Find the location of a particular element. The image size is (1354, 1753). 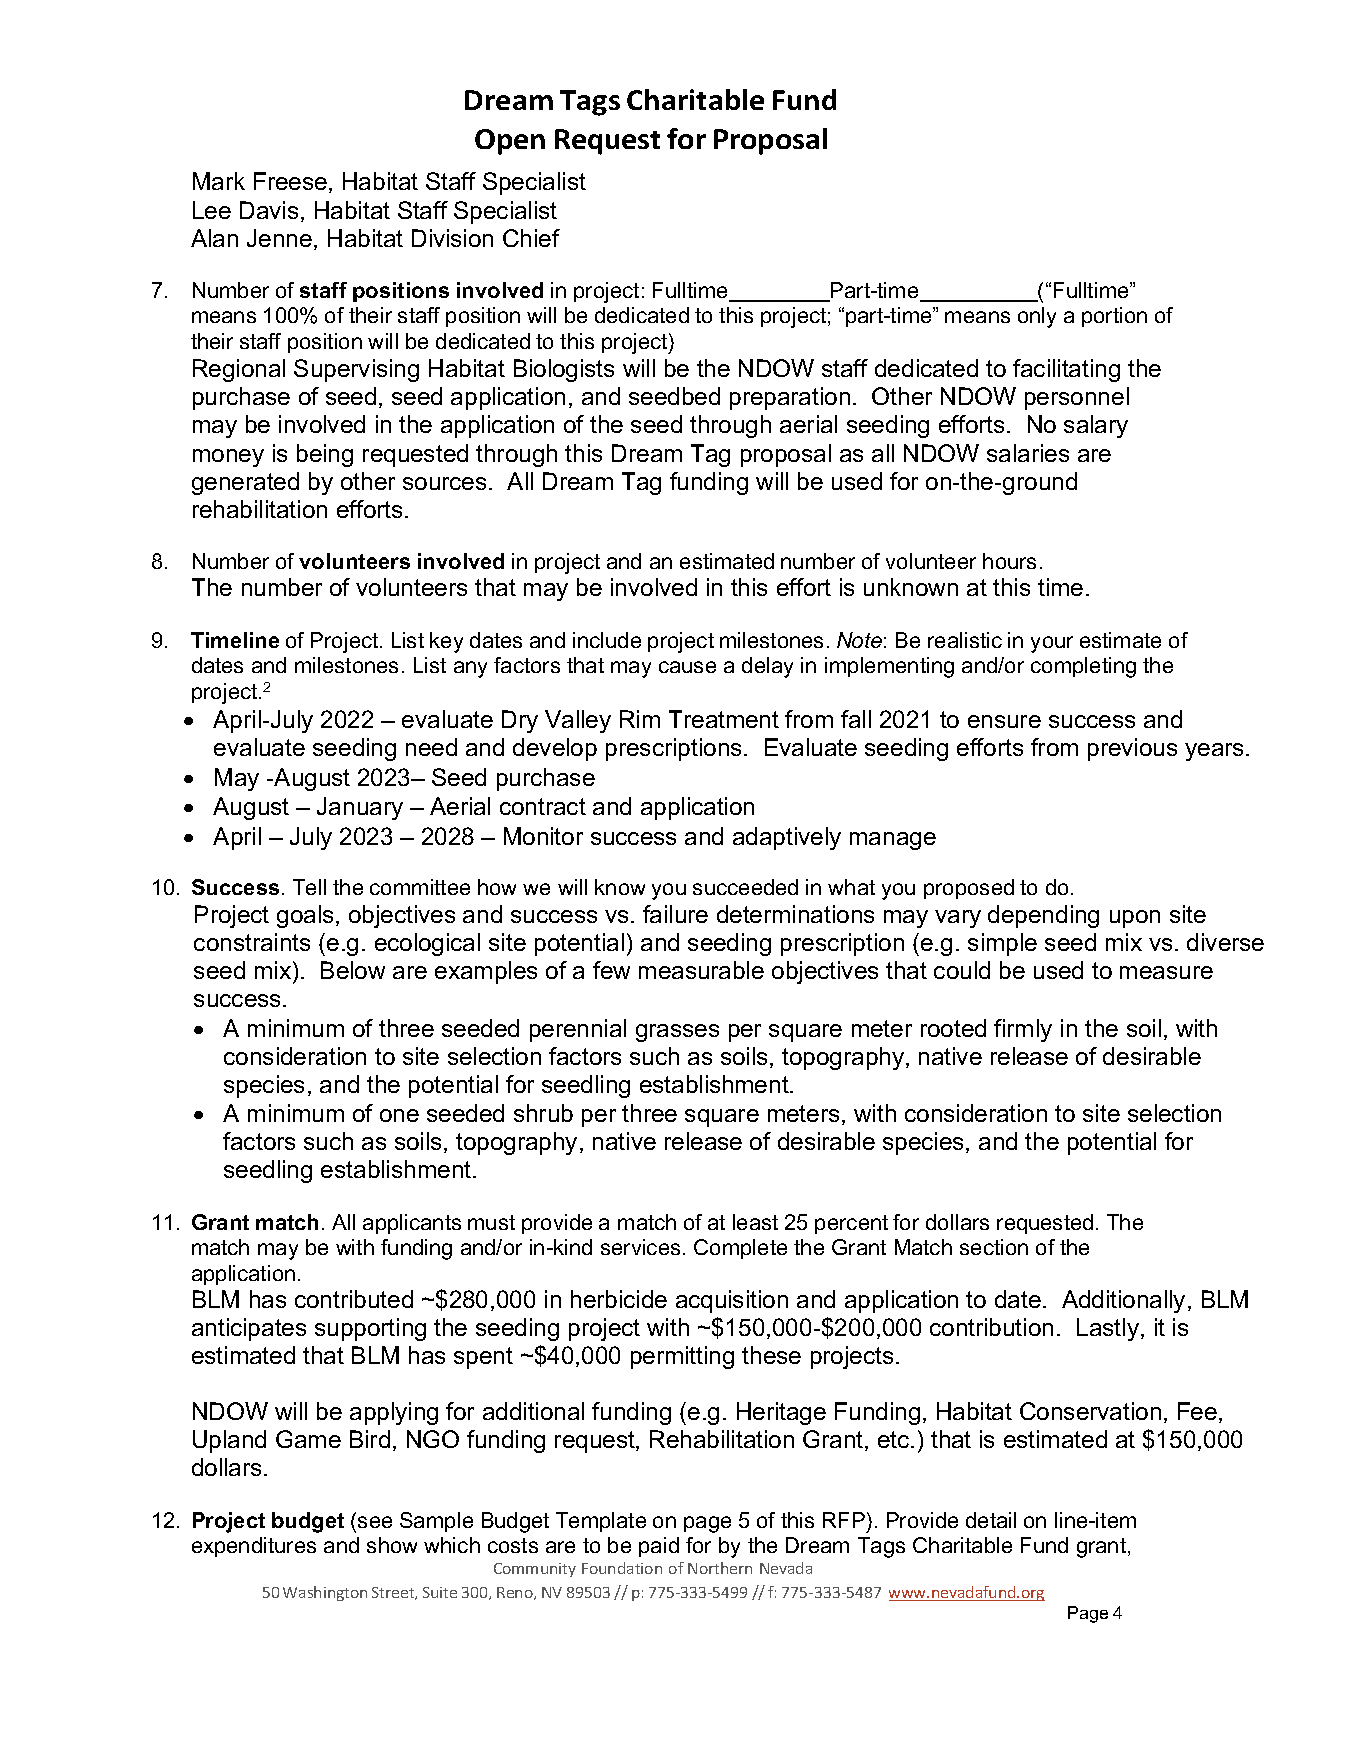

Chief is located at coordinates (531, 238).
